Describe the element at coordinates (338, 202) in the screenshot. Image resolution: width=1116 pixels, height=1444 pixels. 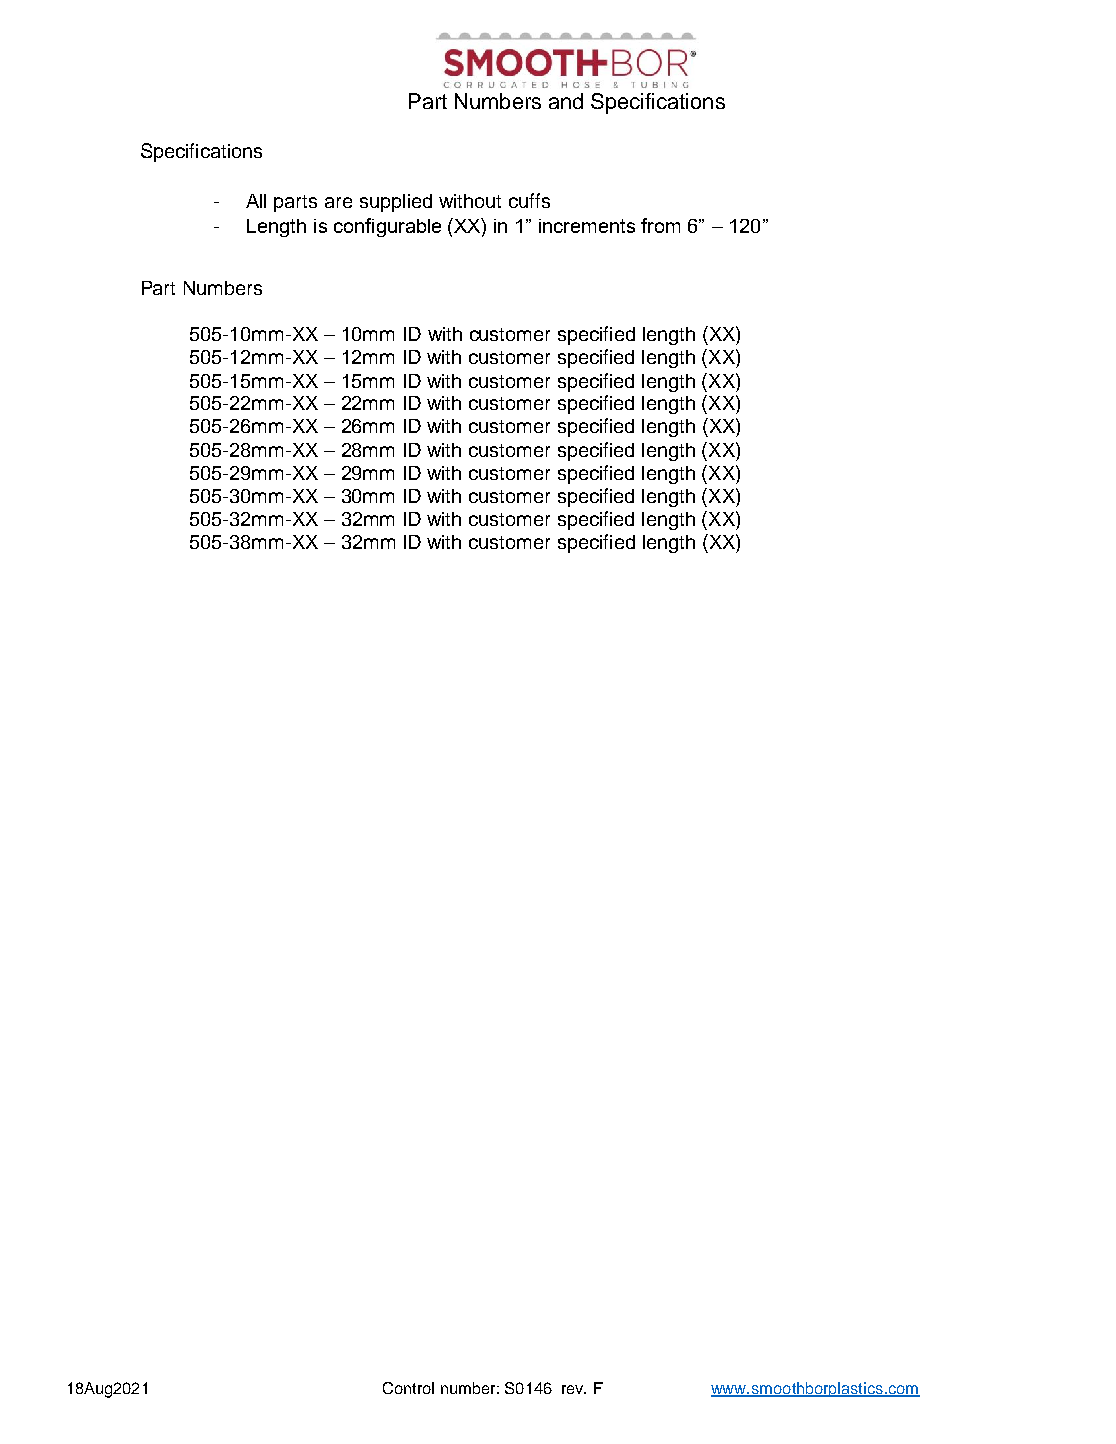
I see `are` at that location.
